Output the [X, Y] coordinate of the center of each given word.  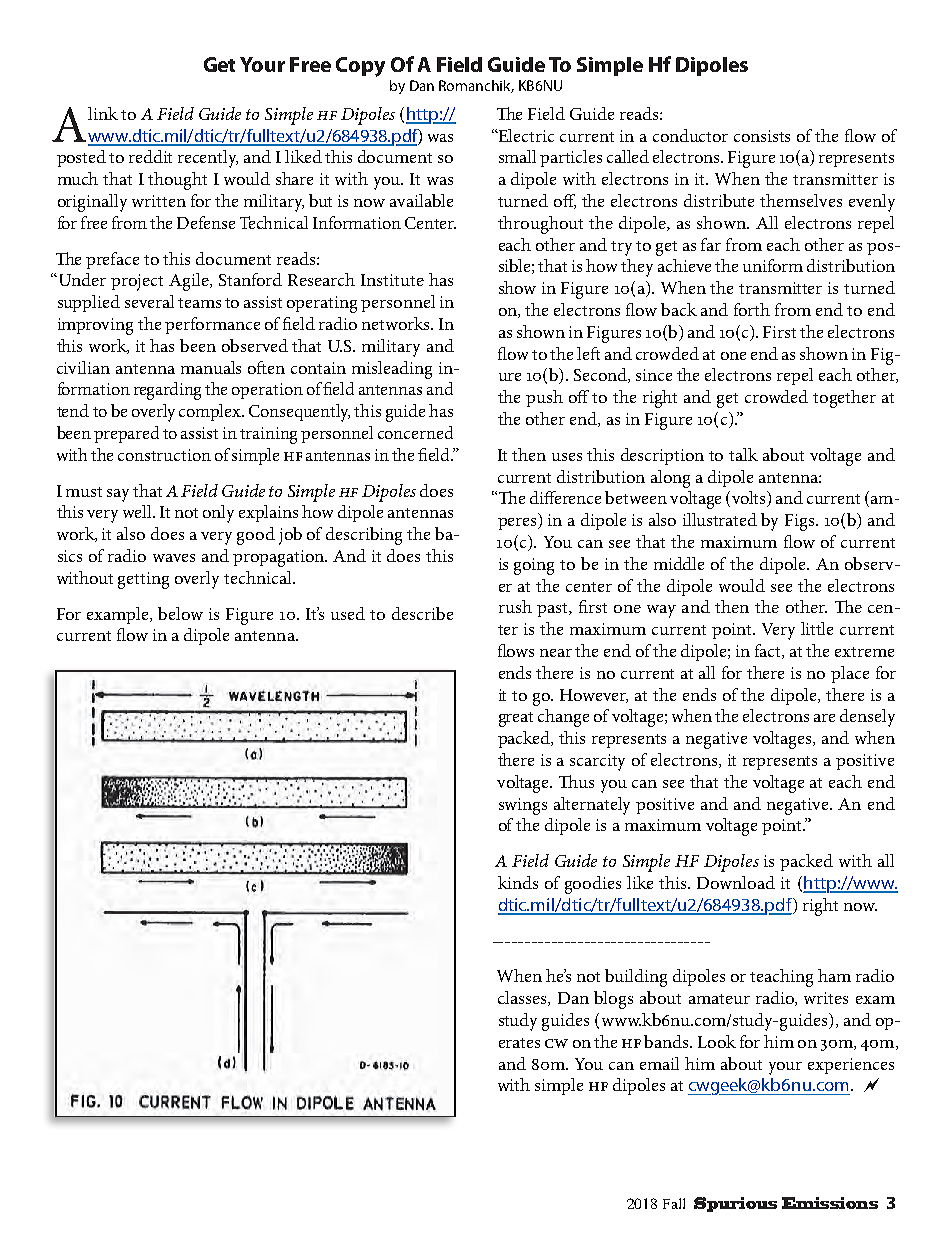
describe [422, 613]
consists [762, 136]
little [817, 628]
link [103, 113]
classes [523, 998]
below [180, 613]
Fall [674, 1203]
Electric [525, 135]
